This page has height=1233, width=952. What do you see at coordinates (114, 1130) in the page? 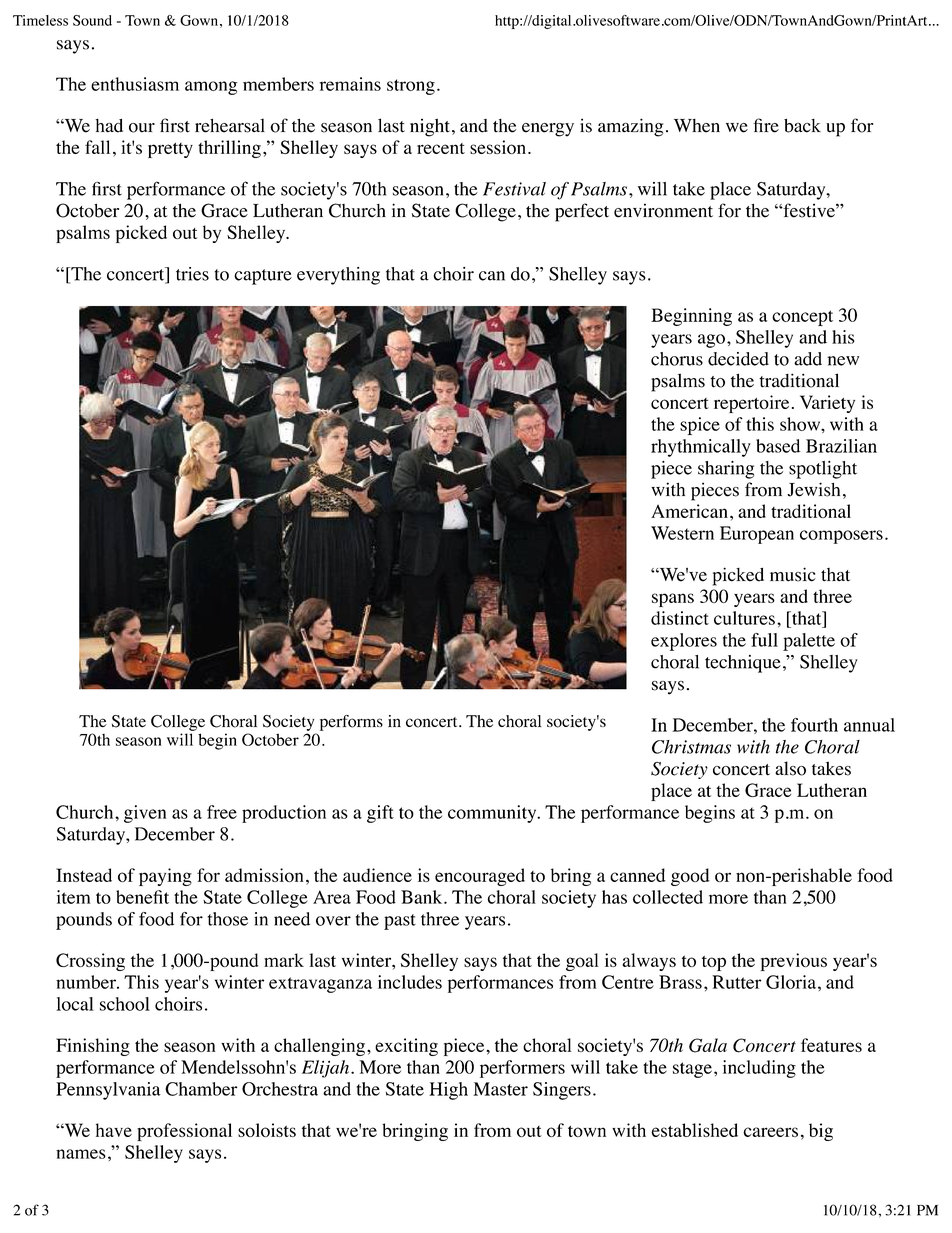
I see `have` at bounding box center [114, 1130].
